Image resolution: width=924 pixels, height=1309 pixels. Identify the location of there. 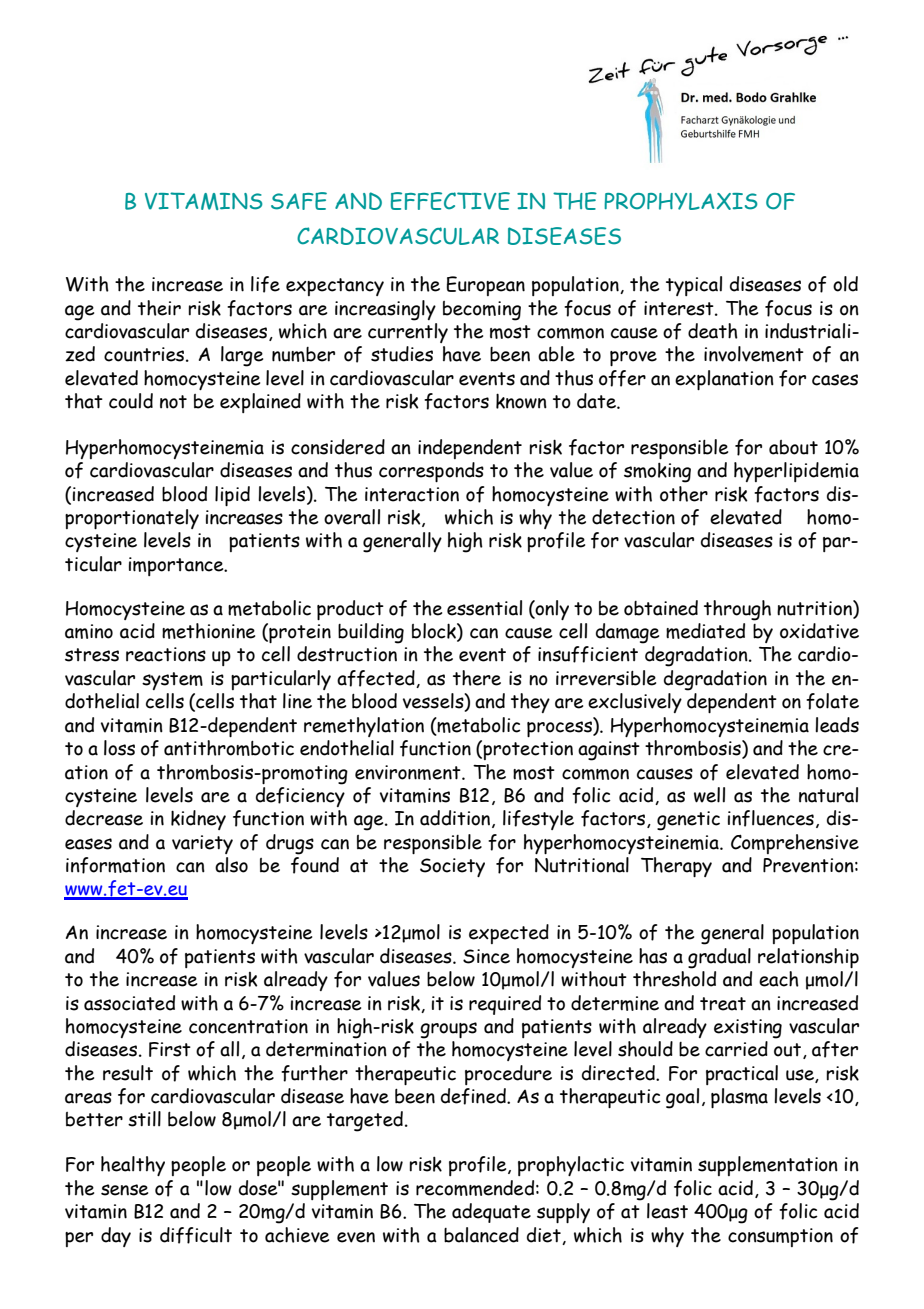
(477, 678).
